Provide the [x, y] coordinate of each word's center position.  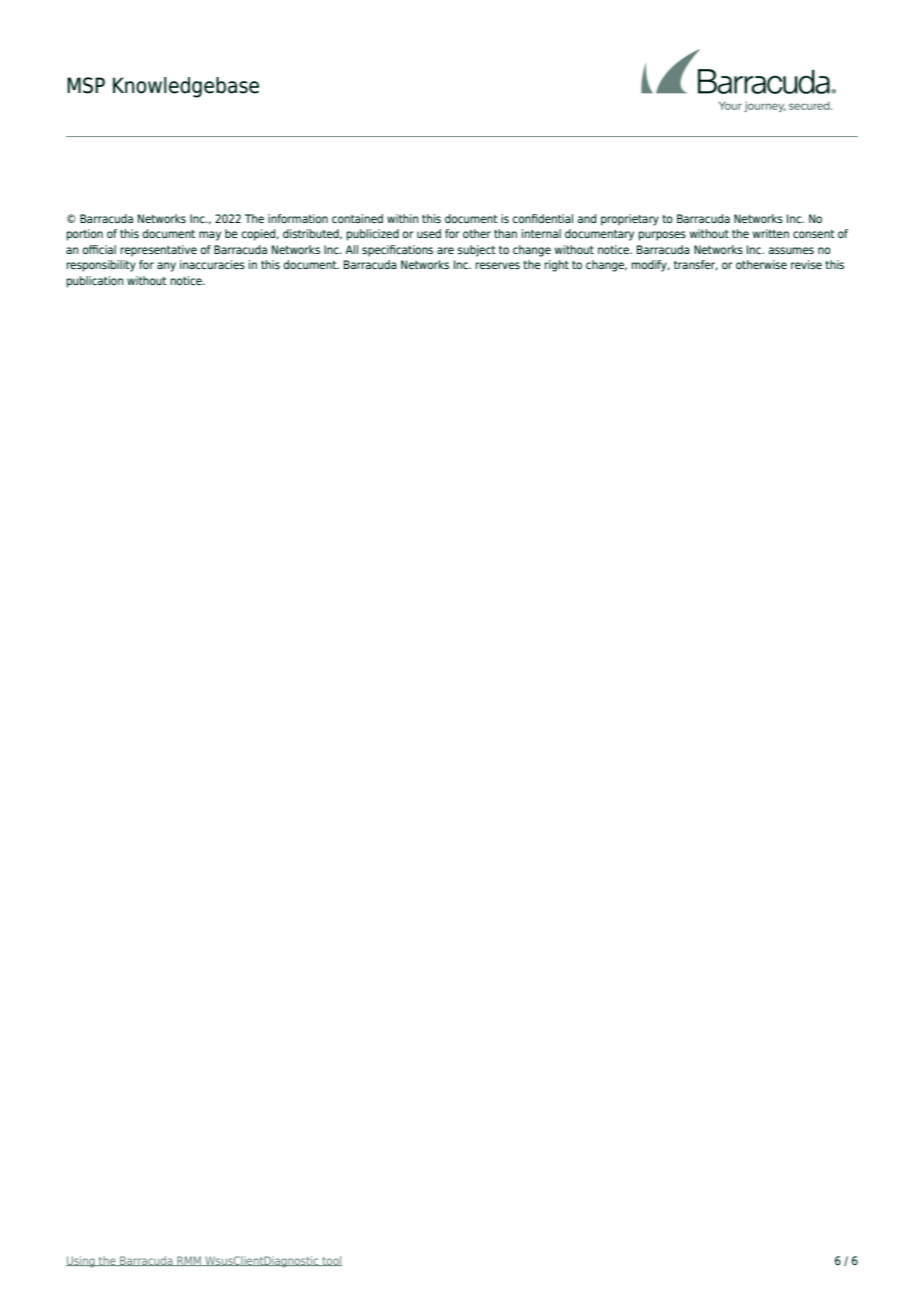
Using [81, 1262]
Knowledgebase [186, 87]
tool [331, 1261]
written [771, 233]
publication [95, 282]
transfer [696, 265]
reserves [498, 265]
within [402, 218]
